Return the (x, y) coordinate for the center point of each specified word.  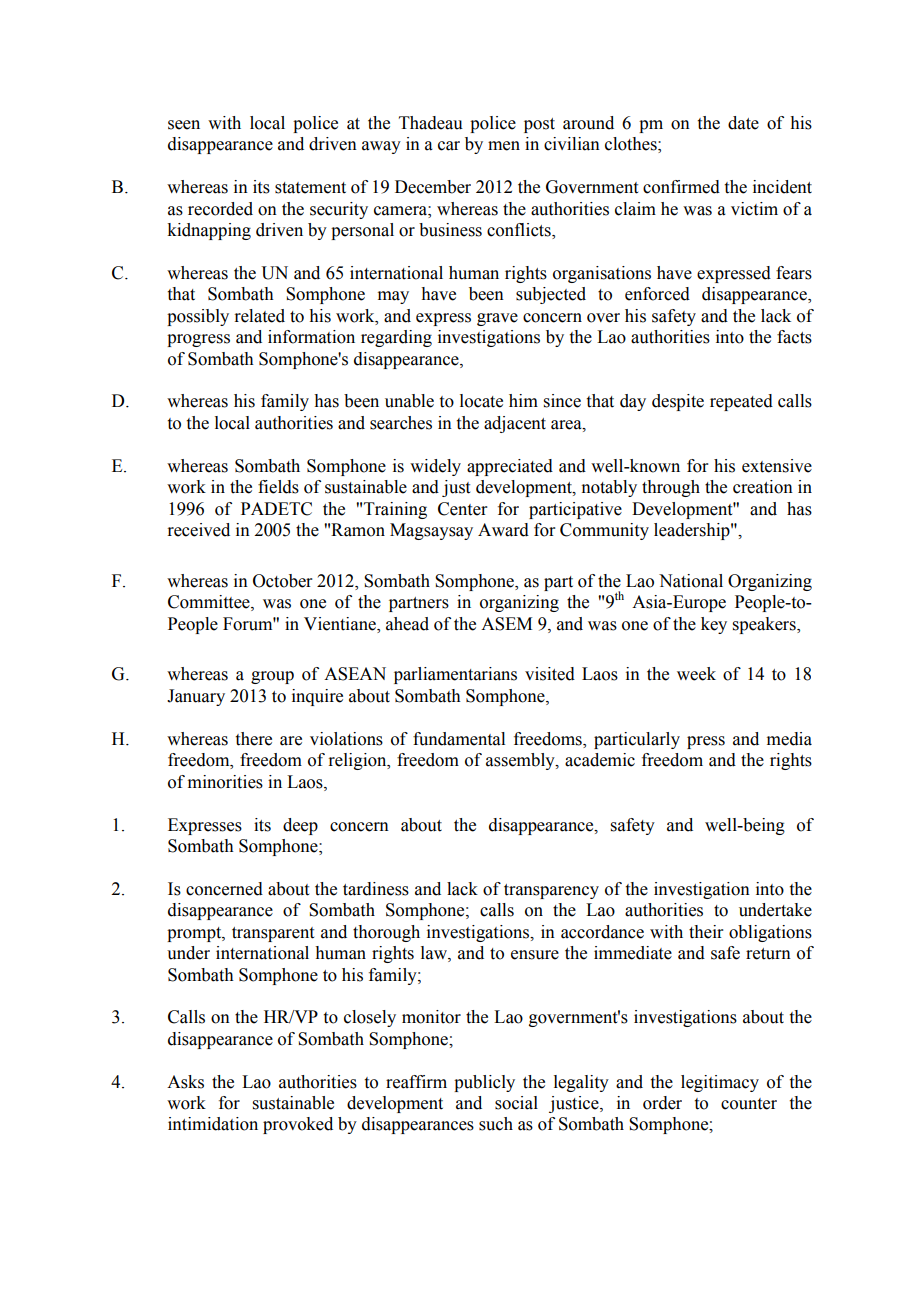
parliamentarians (455, 675)
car (449, 146)
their (706, 932)
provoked (298, 1125)
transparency (551, 891)
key (714, 625)
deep (300, 826)
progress (198, 340)
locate (481, 401)
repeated (741, 402)
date (743, 123)
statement (310, 188)
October (283, 581)
